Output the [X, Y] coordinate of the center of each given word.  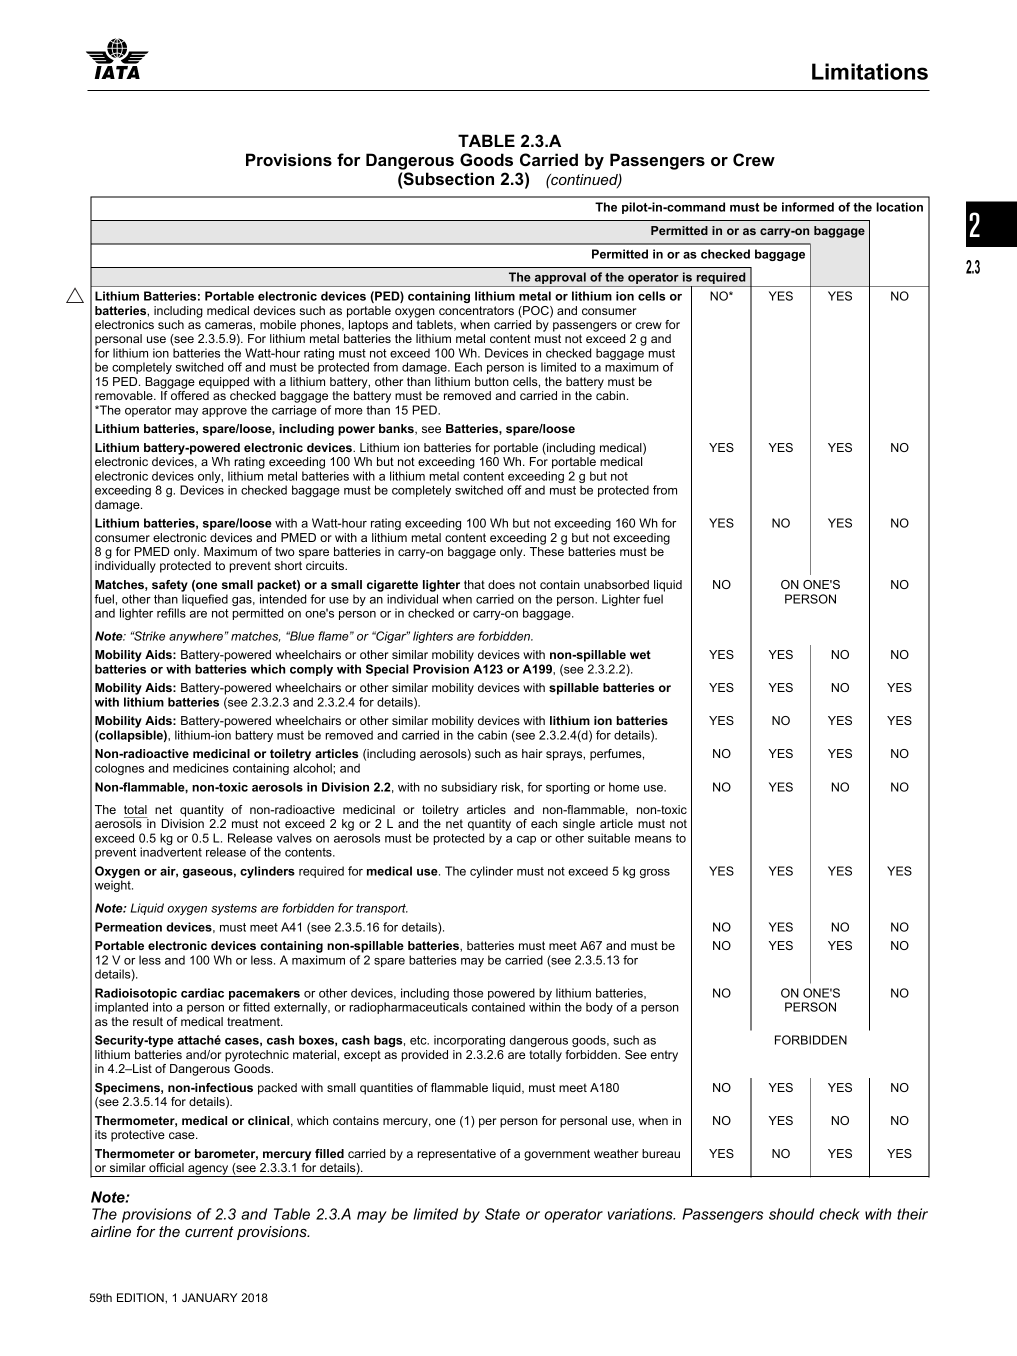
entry [664, 1056]
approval [560, 279]
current [209, 1231]
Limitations [870, 71]
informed [808, 207]
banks [397, 429]
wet [640, 654]
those [468, 993]
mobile [278, 324]
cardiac [202, 993]
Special [387, 670]
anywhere [196, 637]
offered [190, 395]
